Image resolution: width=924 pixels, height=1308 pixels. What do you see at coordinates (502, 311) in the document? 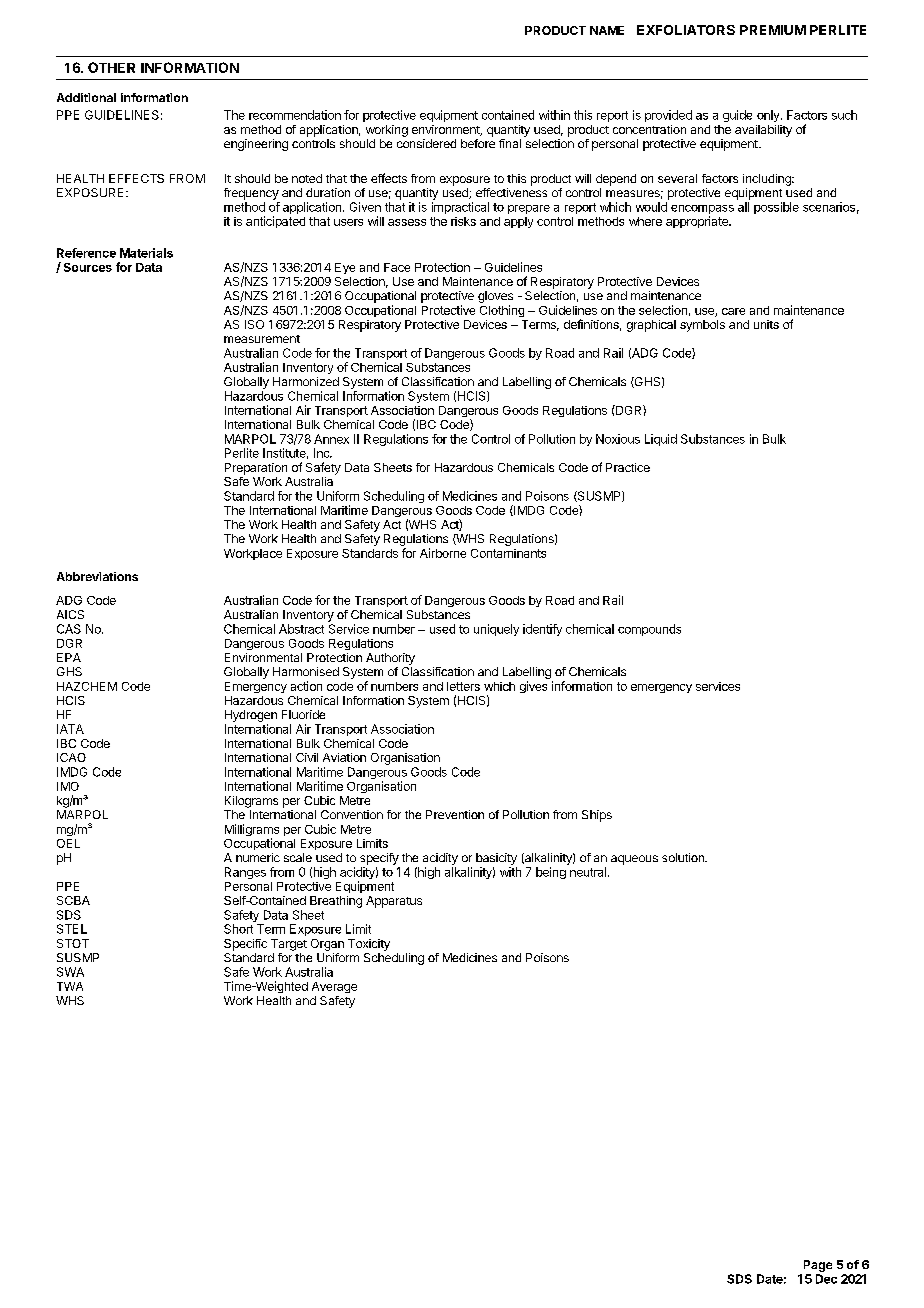
I see `Clothing` at bounding box center [502, 311].
